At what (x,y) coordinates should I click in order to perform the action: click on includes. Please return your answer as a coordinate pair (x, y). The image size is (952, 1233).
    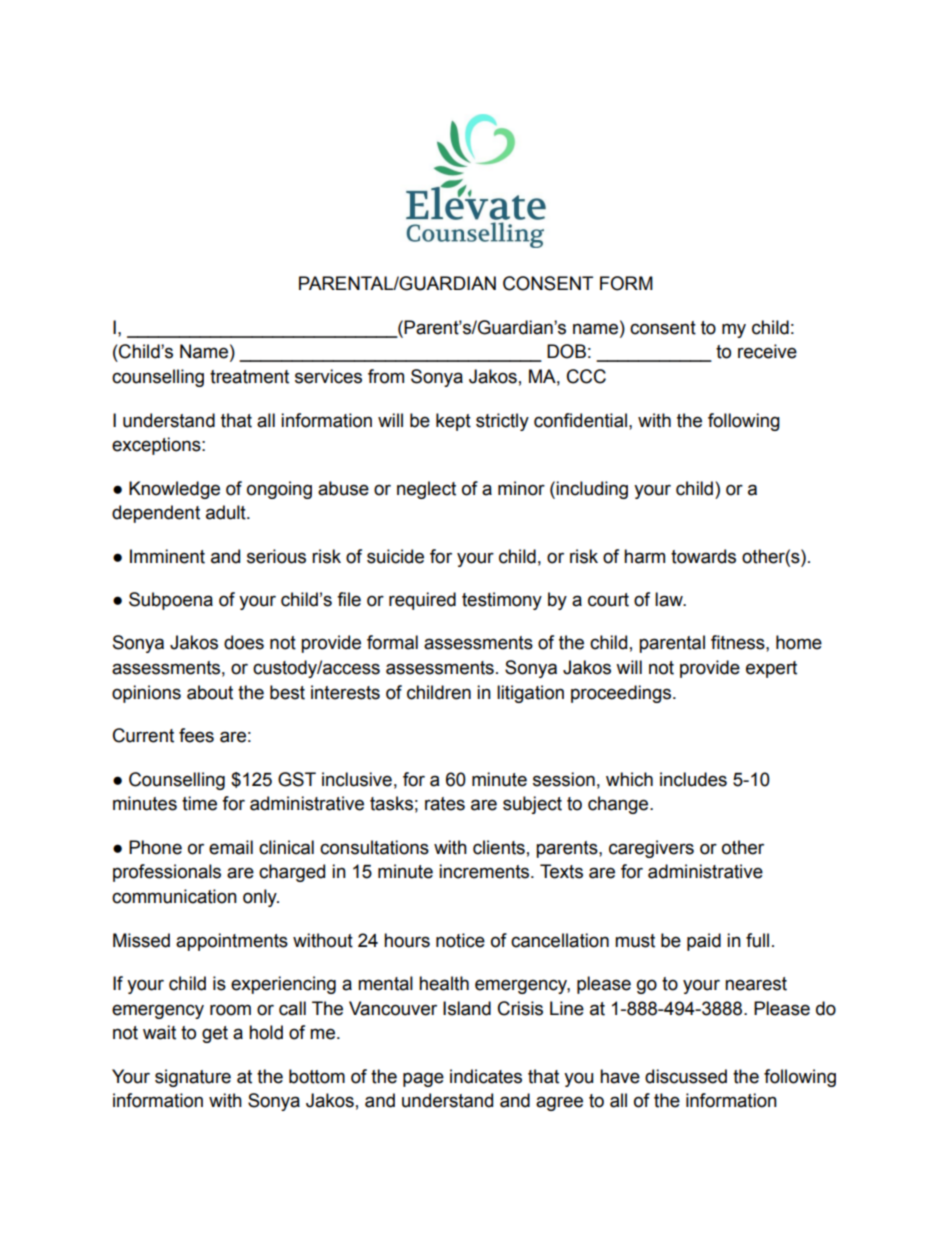
    Looking at the image, I should click on (693, 779).
